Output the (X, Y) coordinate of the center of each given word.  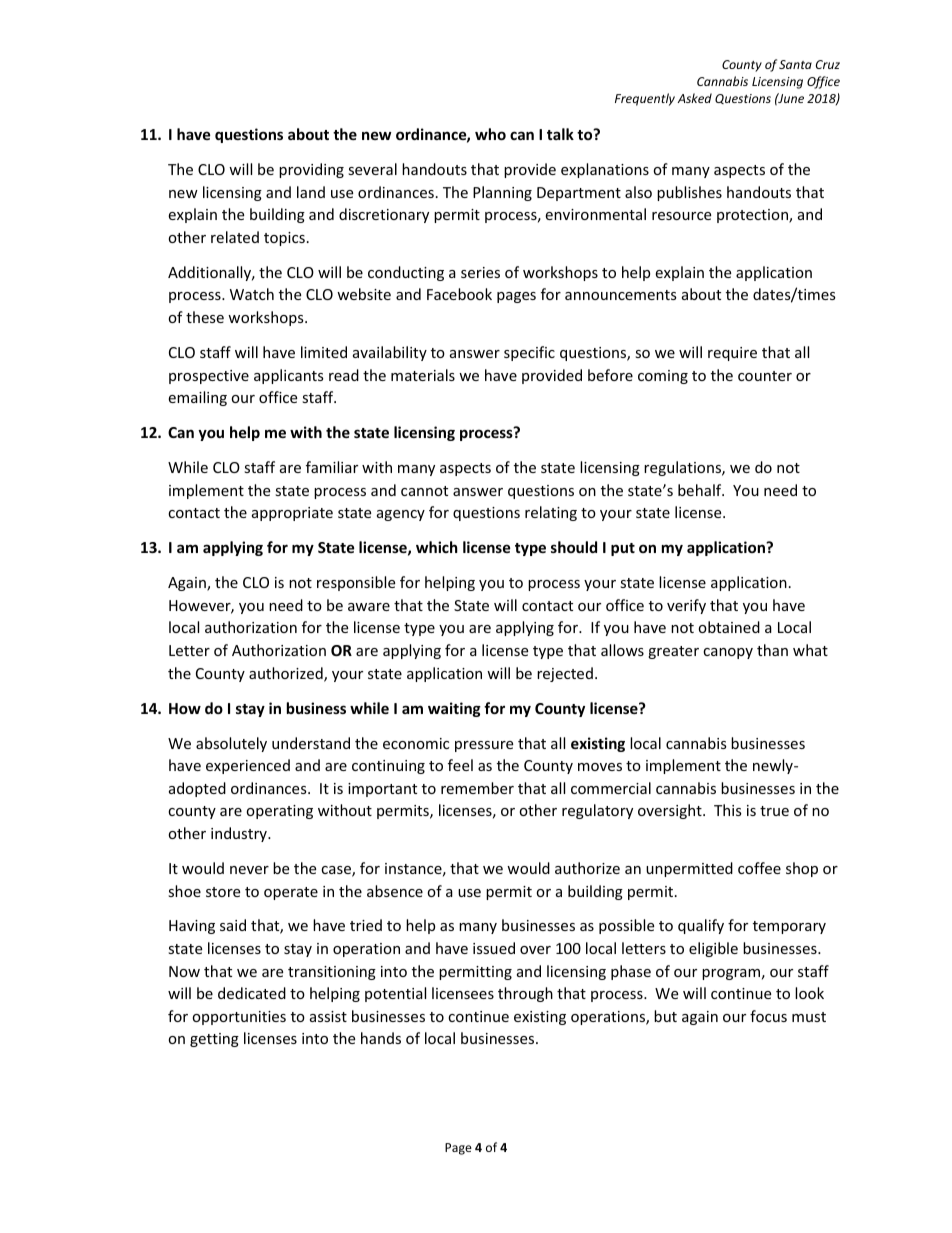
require (732, 354)
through (525, 994)
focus (768, 1016)
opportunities (239, 1018)
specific (529, 353)
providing (311, 170)
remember (477, 788)
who (490, 134)
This (728, 810)
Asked (695, 98)
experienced (248, 766)
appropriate (292, 514)
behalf (701, 490)
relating (551, 513)
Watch (252, 294)
